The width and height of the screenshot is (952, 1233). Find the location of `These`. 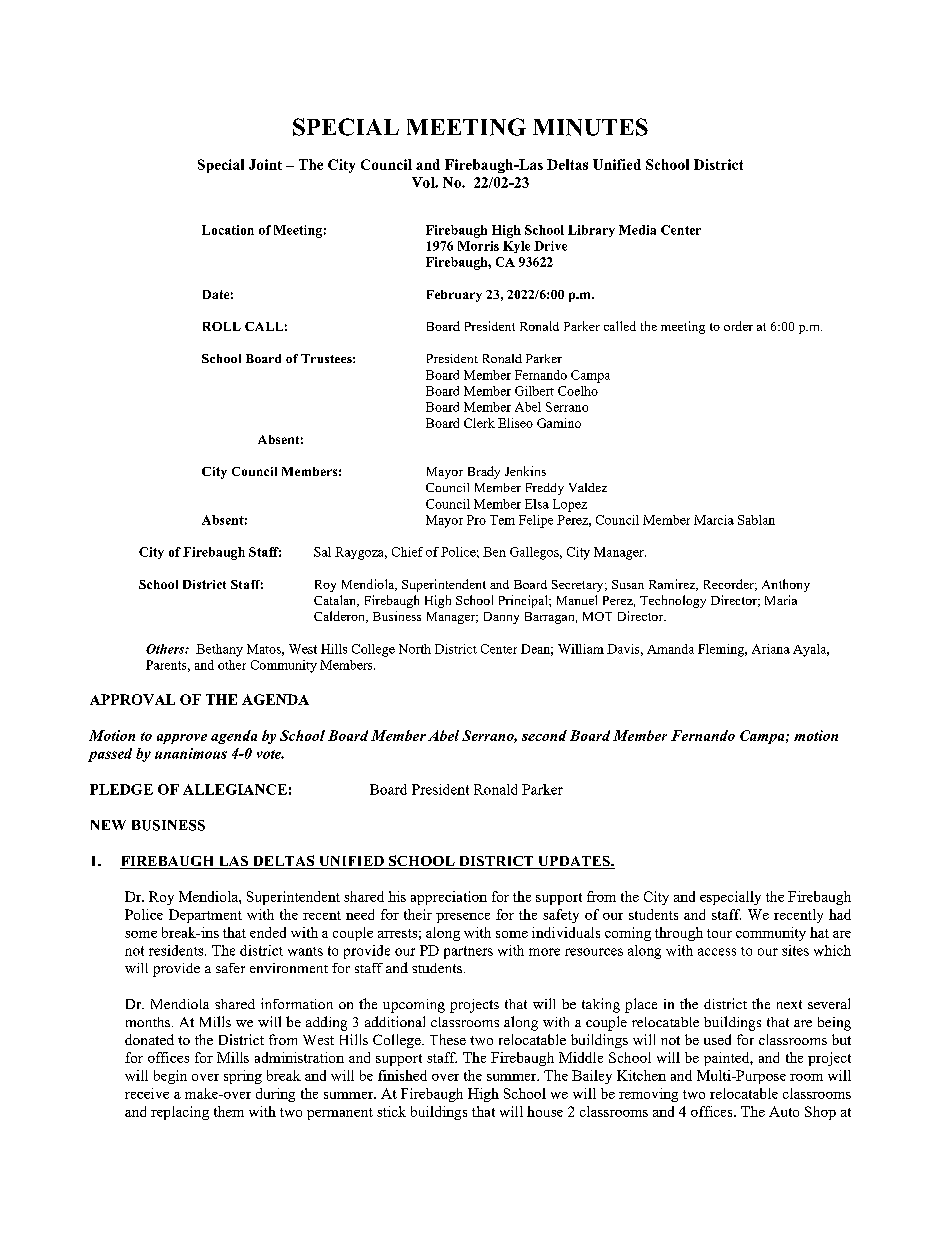

These is located at coordinates (448, 1039).
